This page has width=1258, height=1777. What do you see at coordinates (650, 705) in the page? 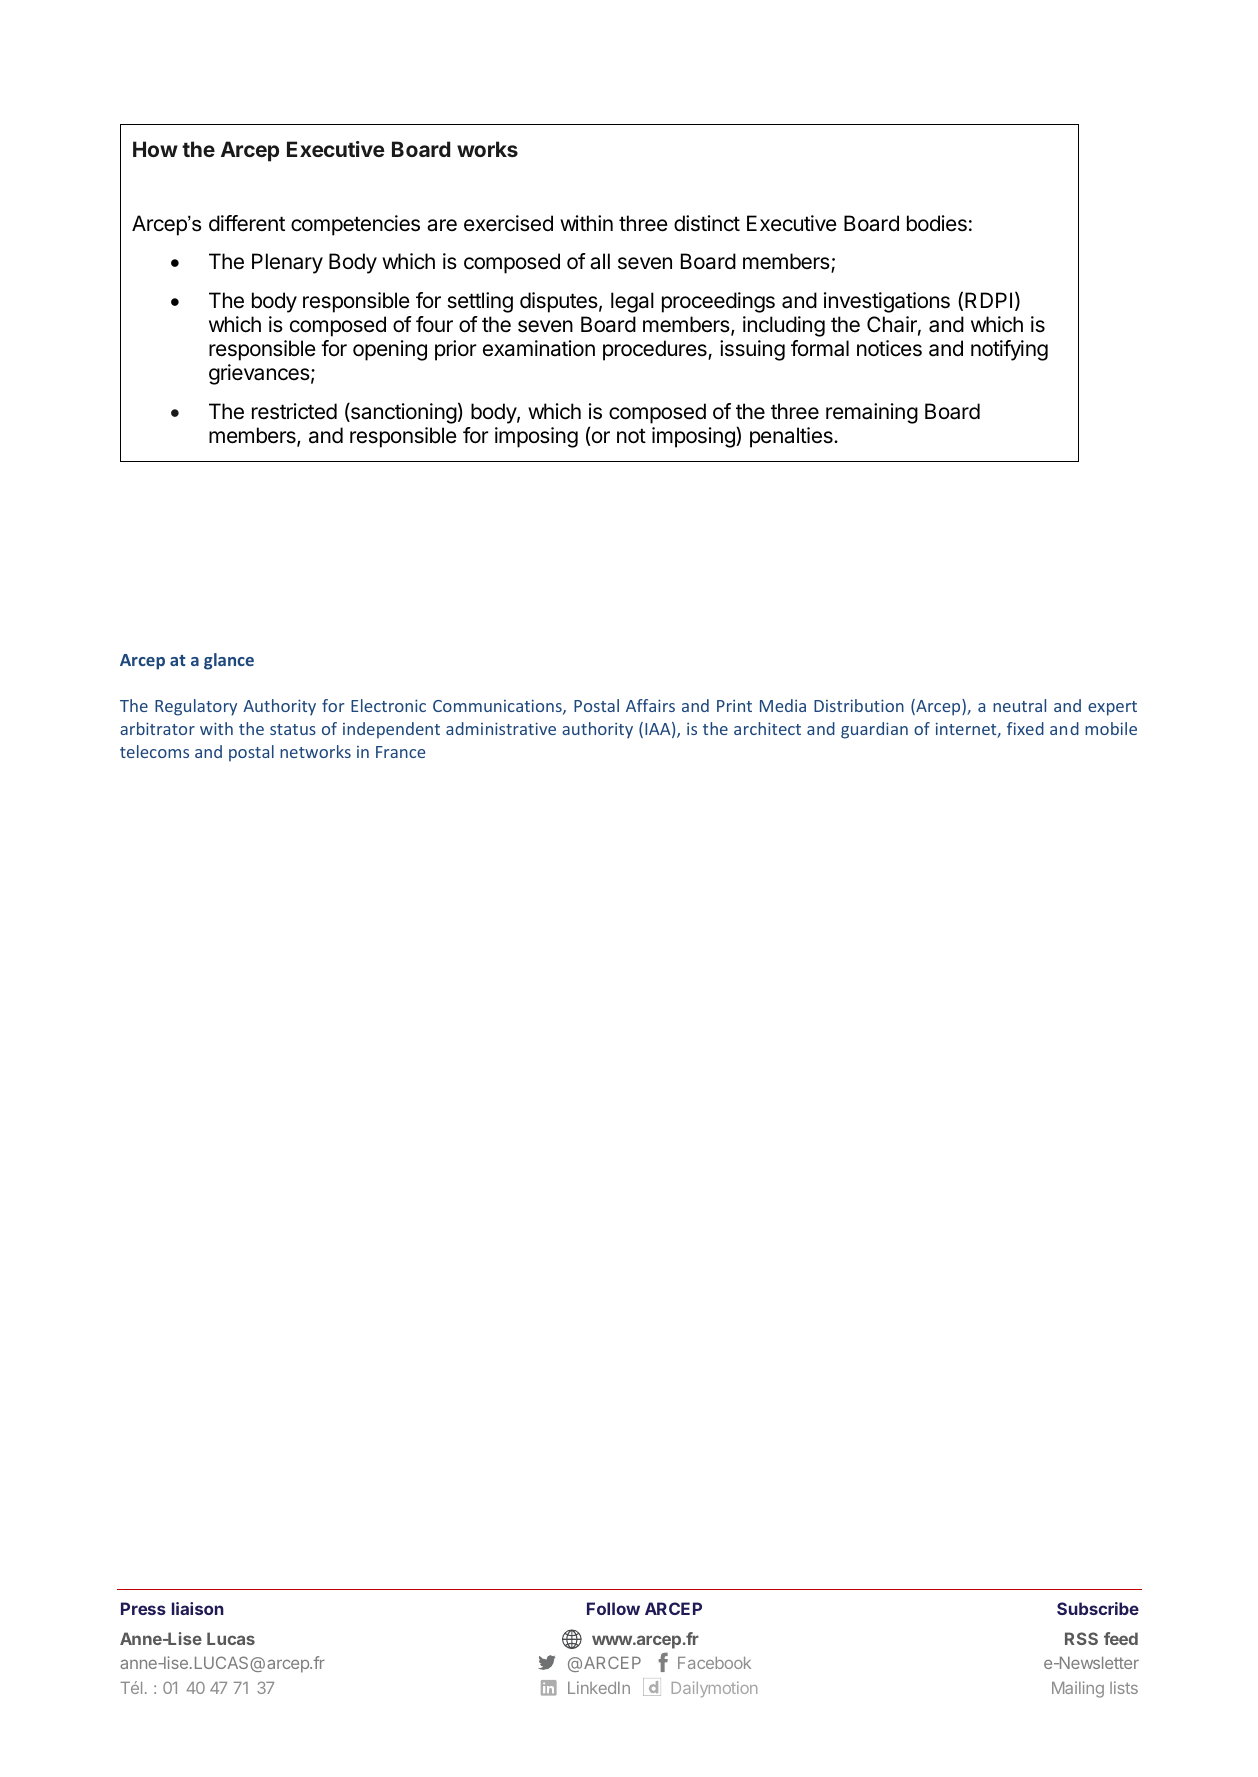
I see `Affairs` at bounding box center [650, 705].
